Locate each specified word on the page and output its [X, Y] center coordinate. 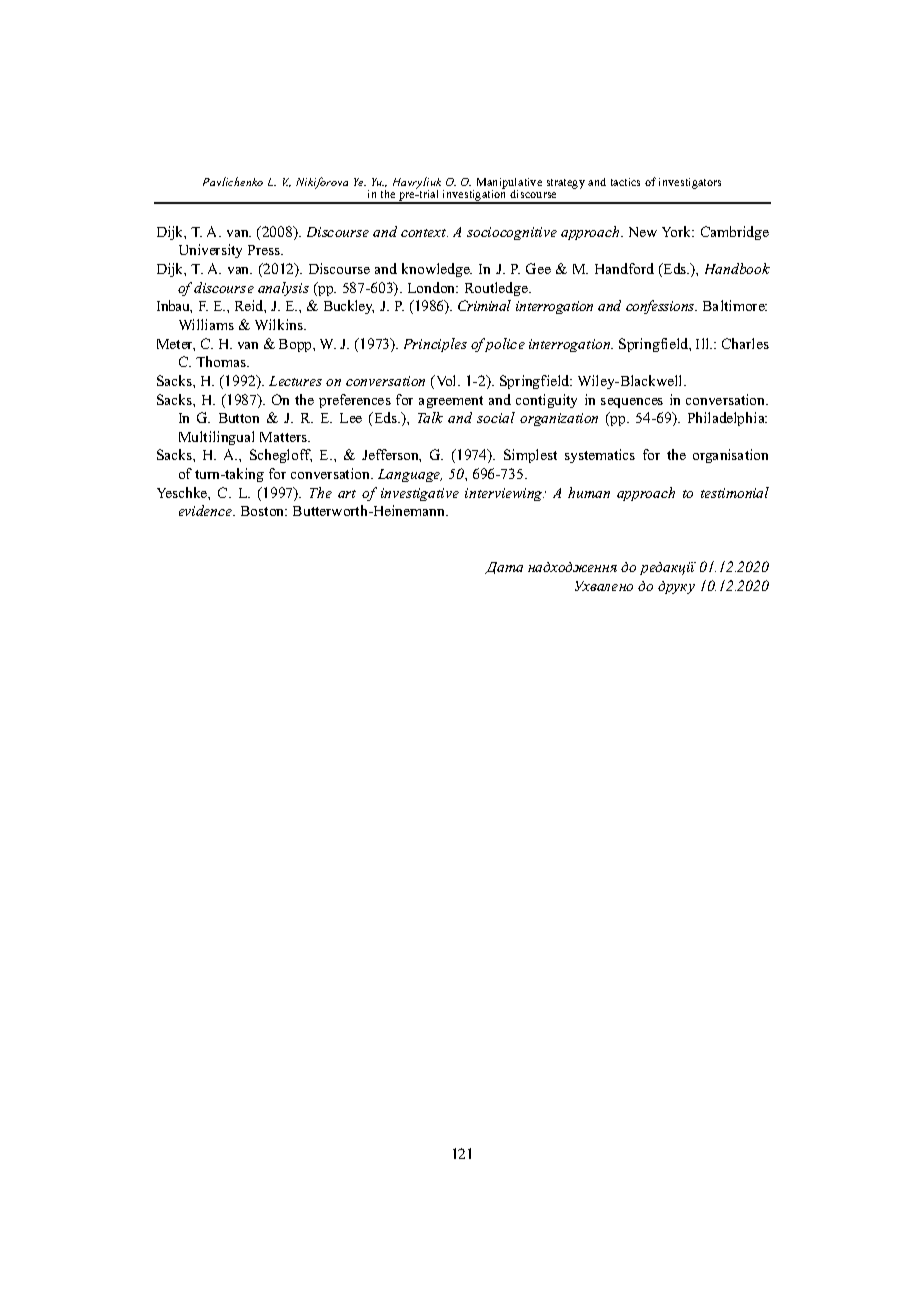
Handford [624, 268]
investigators [690, 183]
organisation [730, 456]
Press [265, 250]
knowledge [437, 270]
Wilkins [280, 324]
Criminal [484, 305]
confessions [661, 307]
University [210, 251]
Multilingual [216, 438]
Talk [430, 417]
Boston [264, 511]
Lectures [295, 381]
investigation [475, 196]
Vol [446, 380]
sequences [632, 403]
